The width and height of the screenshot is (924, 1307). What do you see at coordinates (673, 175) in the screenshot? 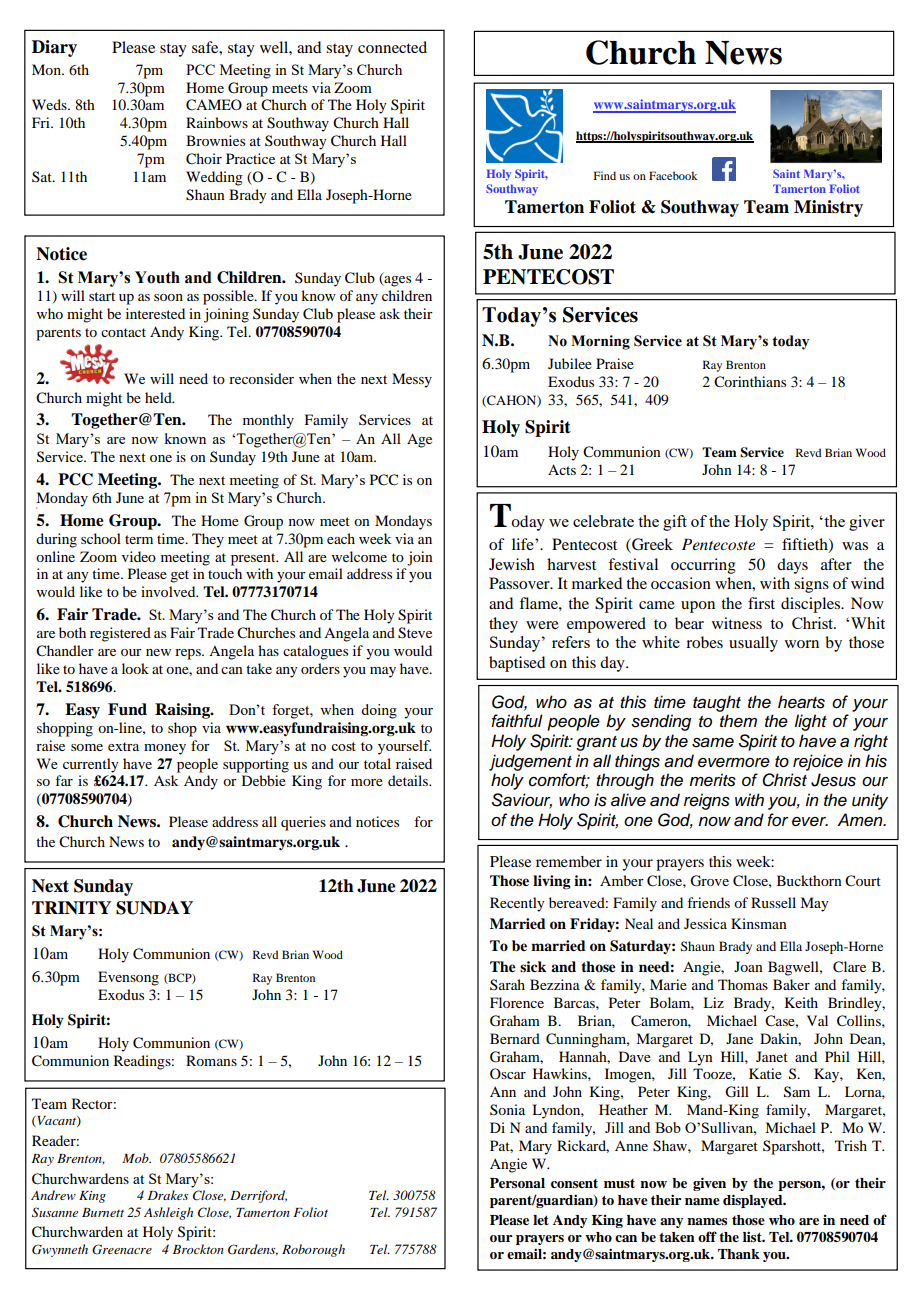
I see `Facebook` at bounding box center [673, 175].
